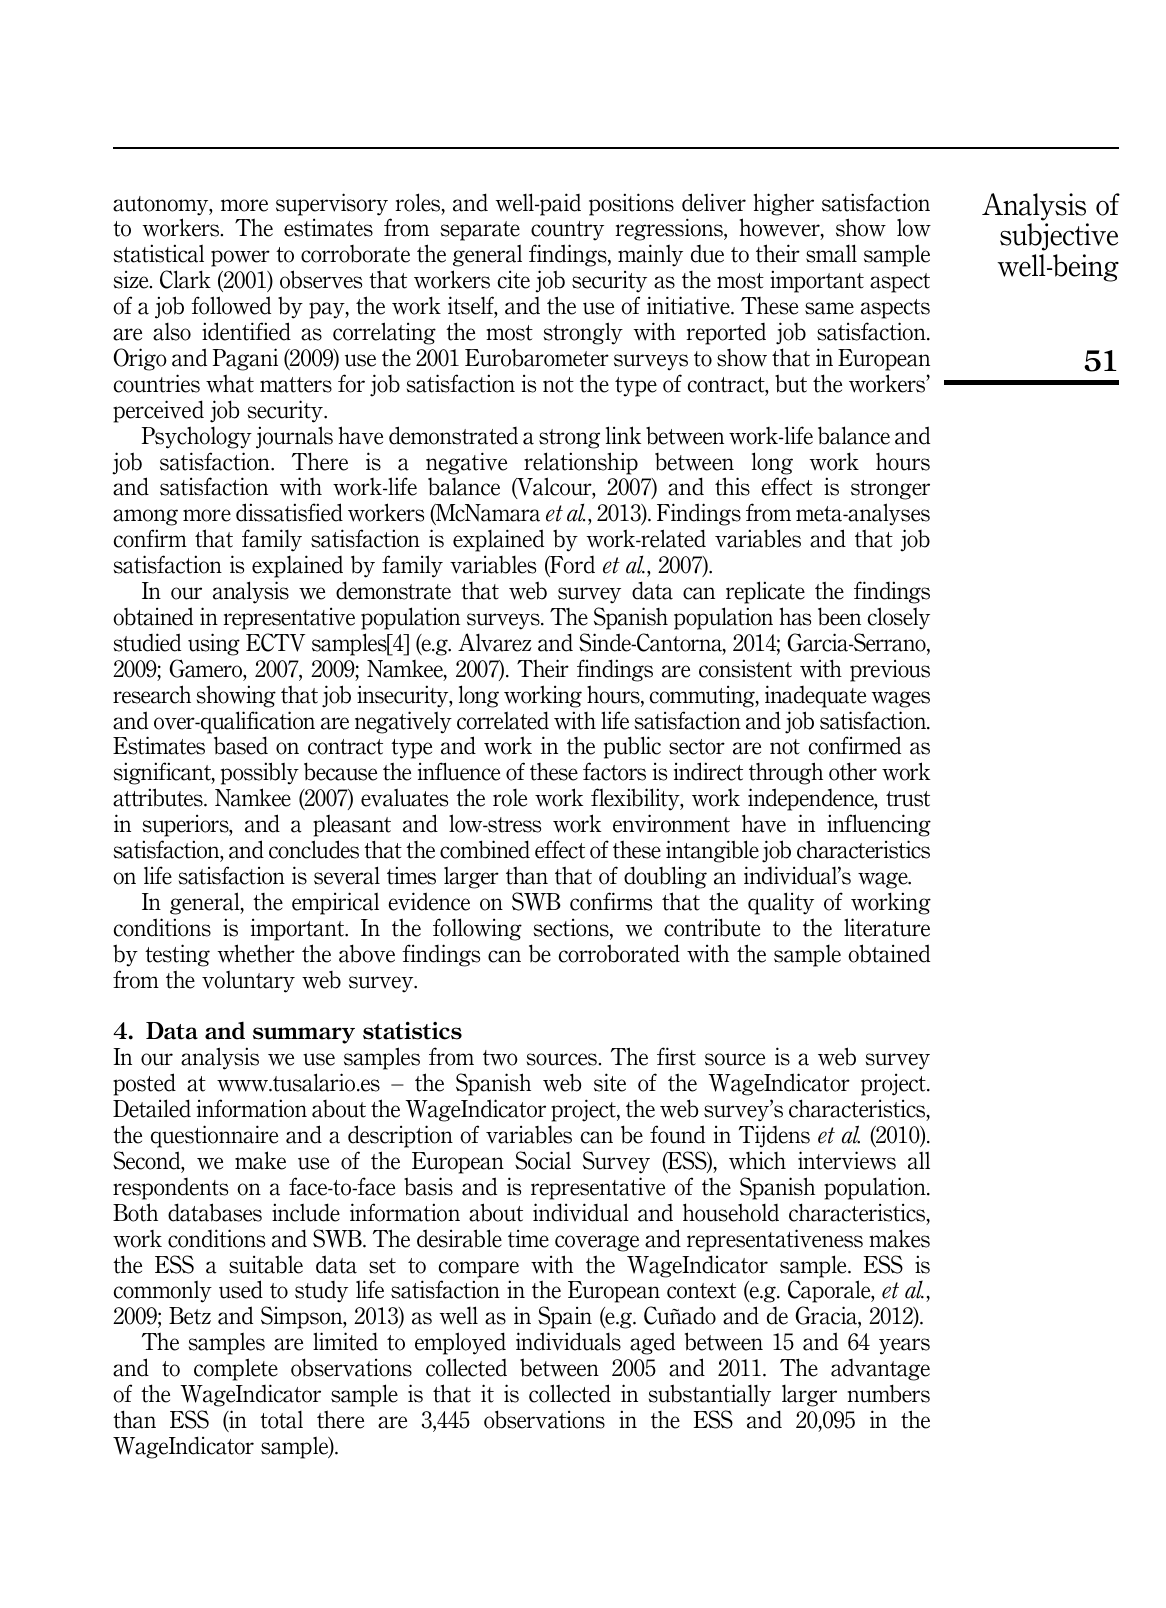 The width and height of the document is (1166, 1608). What do you see at coordinates (899, 618) in the document?
I see `closely` at bounding box center [899, 618].
